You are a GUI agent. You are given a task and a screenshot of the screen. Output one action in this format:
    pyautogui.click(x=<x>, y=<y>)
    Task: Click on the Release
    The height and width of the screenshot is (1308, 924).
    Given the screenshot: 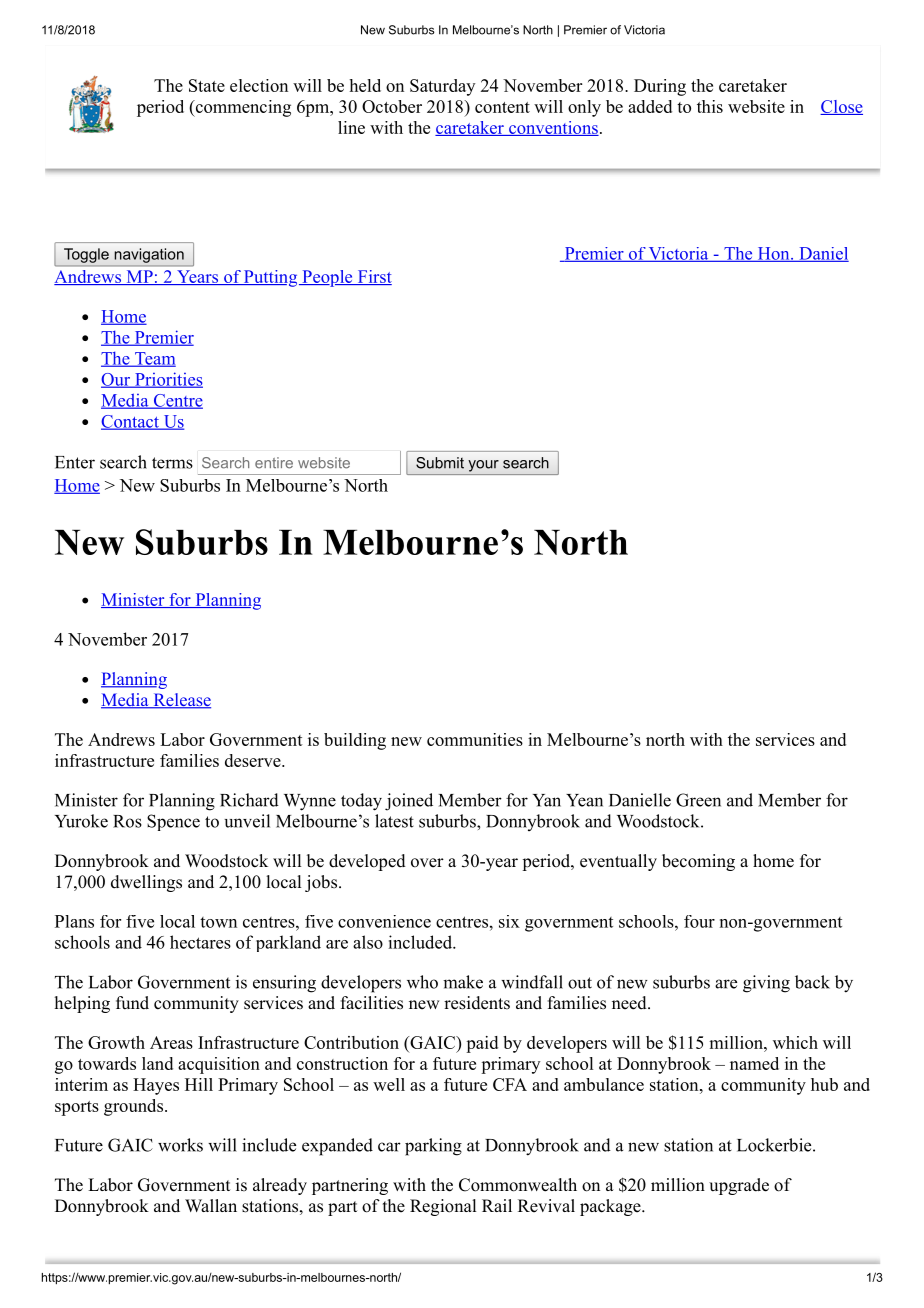 What is the action you would take?
    pyautogui.click(x=181, y=701)
